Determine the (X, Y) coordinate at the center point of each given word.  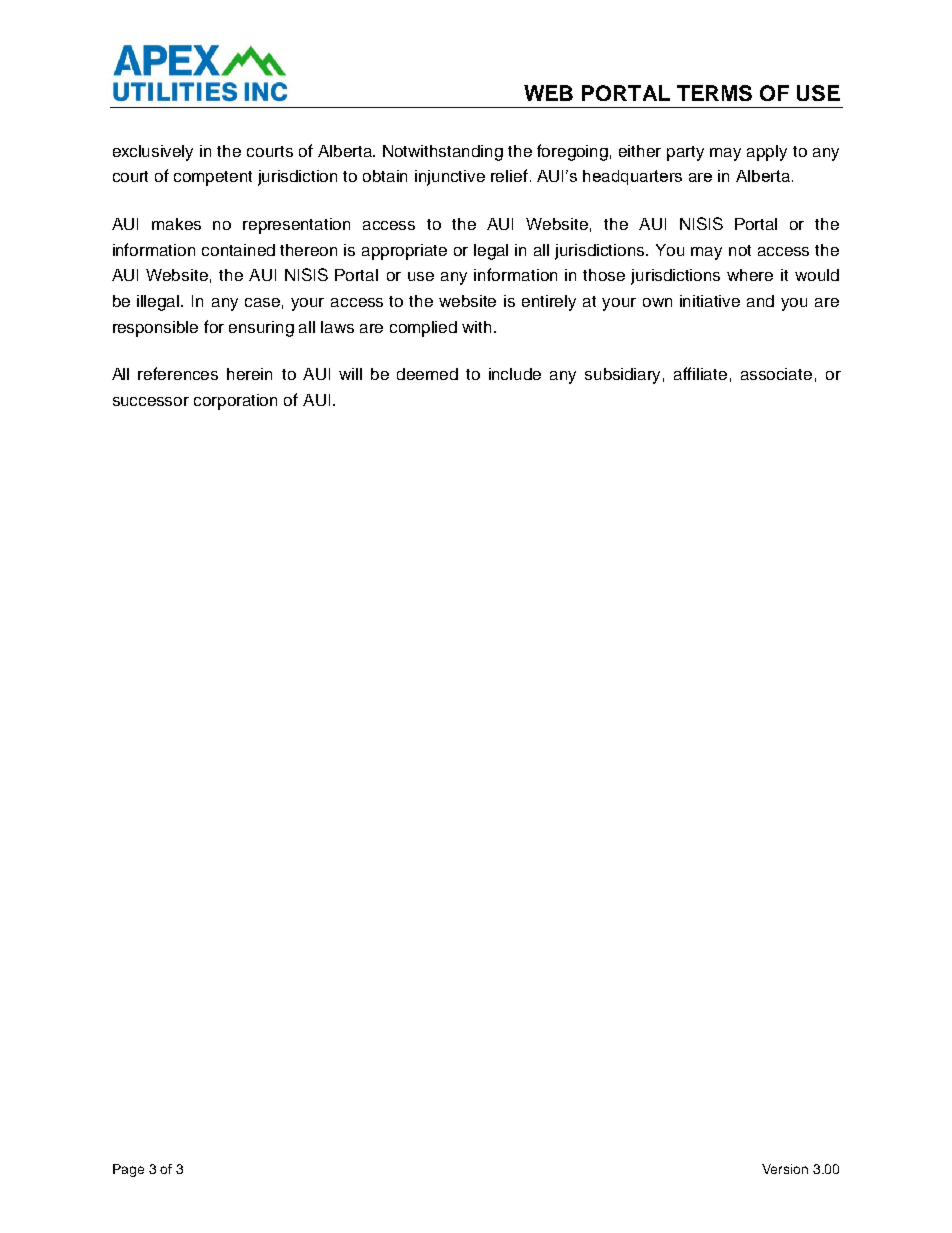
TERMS (714, 93)
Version (785, 1169)
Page (128, 1170)
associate (776, 374)
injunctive (450, 178)
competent (213, 178)
